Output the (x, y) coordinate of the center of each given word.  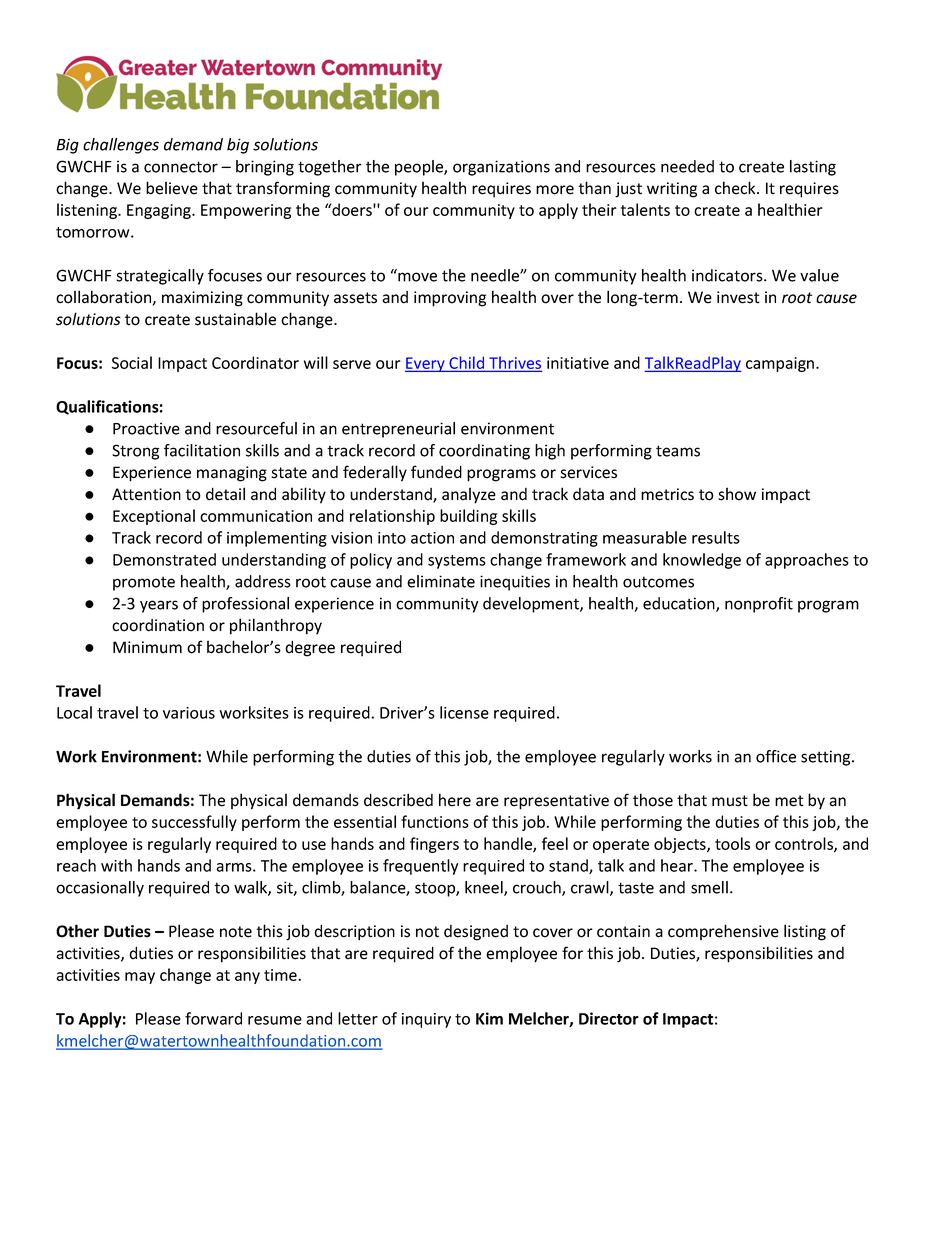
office (776, 756)
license (464, 712)
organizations (501, 168)
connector (181, 167)
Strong (135, 452)
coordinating (484, 452)
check (736, 188)
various (189, 713)
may (140, 978)
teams (678, 451)
